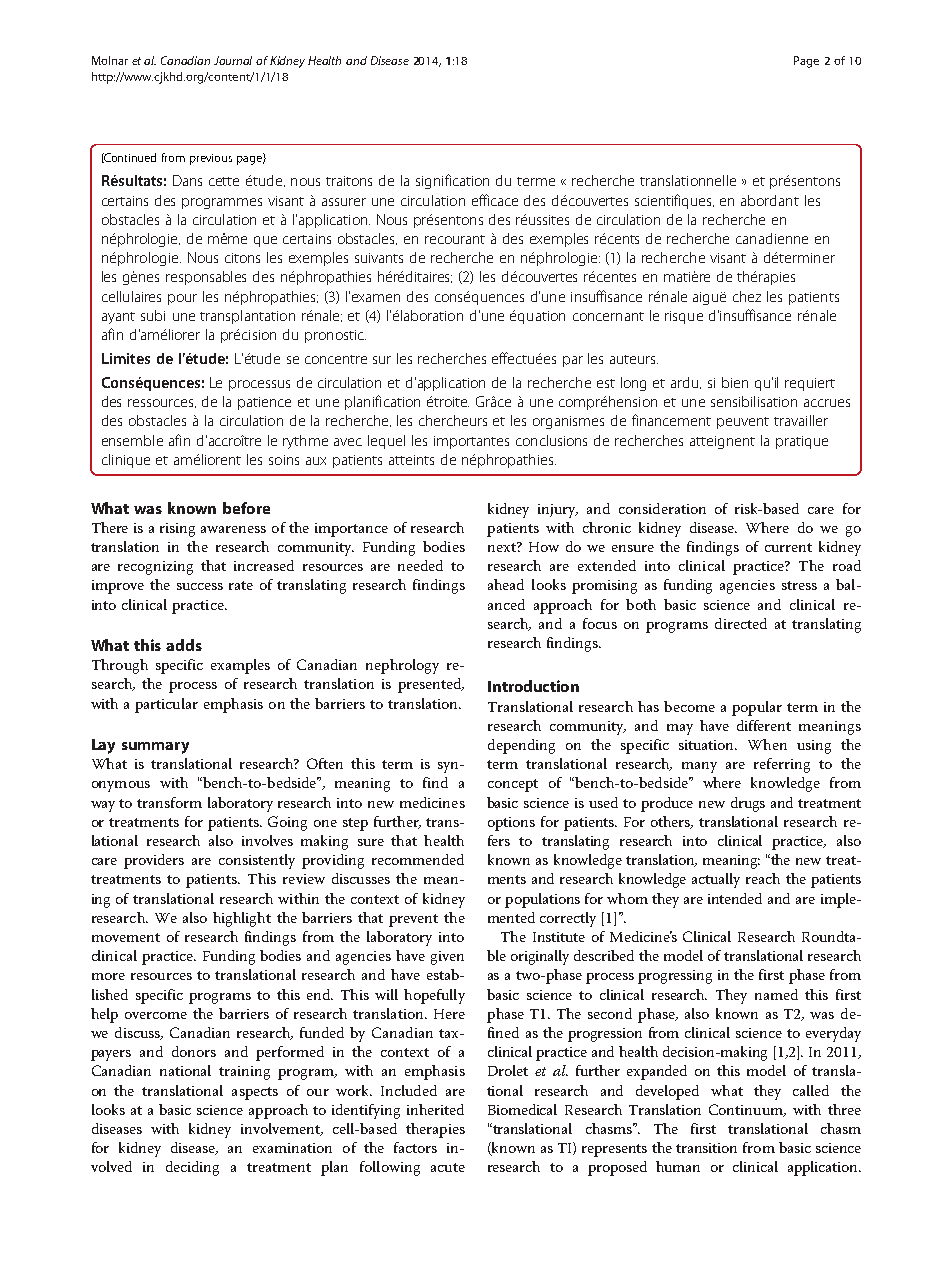 Image resolution: width=952 pixels, height=1270 pixels. What do you see at coordinates (763, 878) in the image?
I see `reach` at bounding box center [763, 878].
